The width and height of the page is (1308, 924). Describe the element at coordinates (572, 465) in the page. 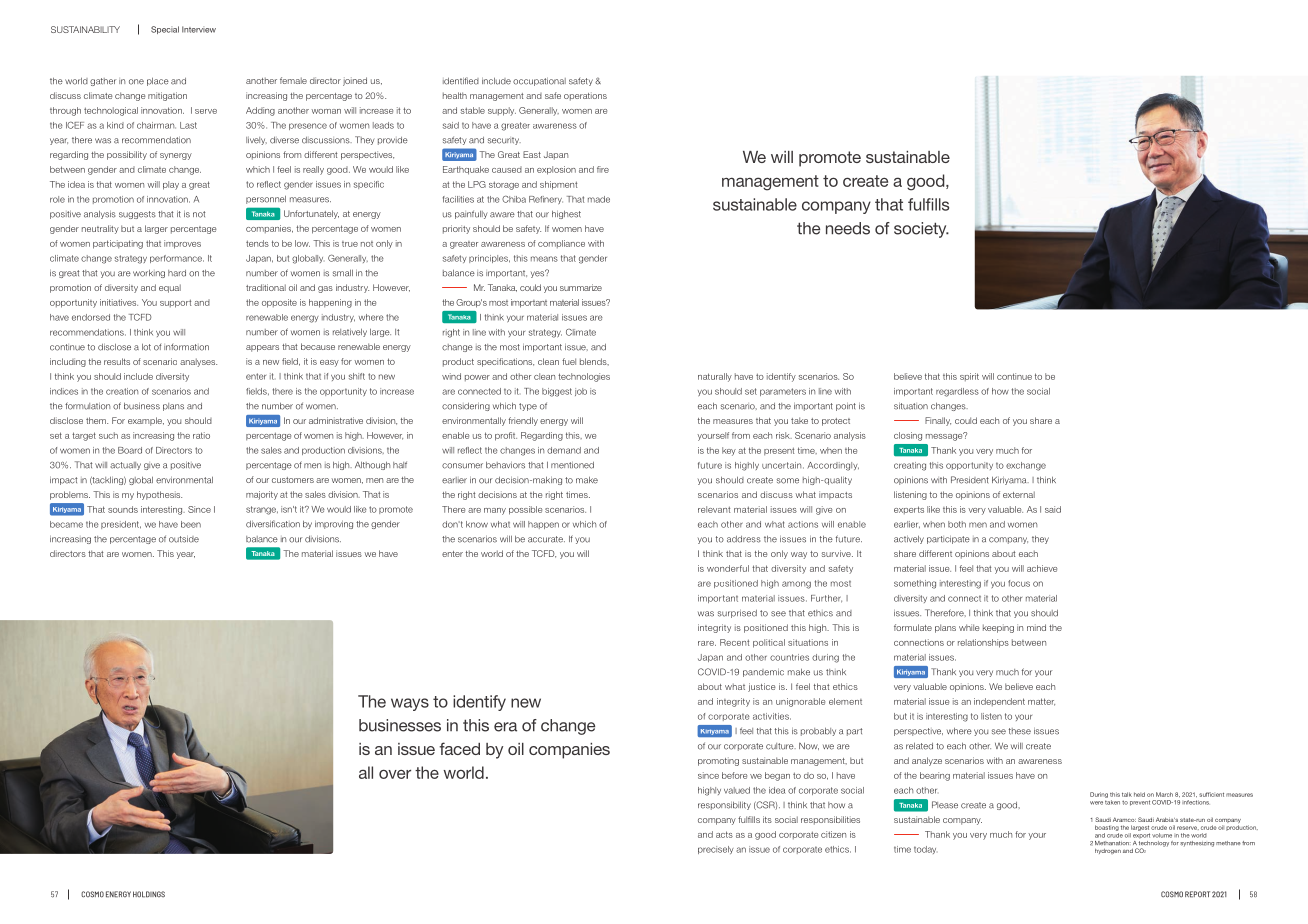

I see `mentioned` at that location.
